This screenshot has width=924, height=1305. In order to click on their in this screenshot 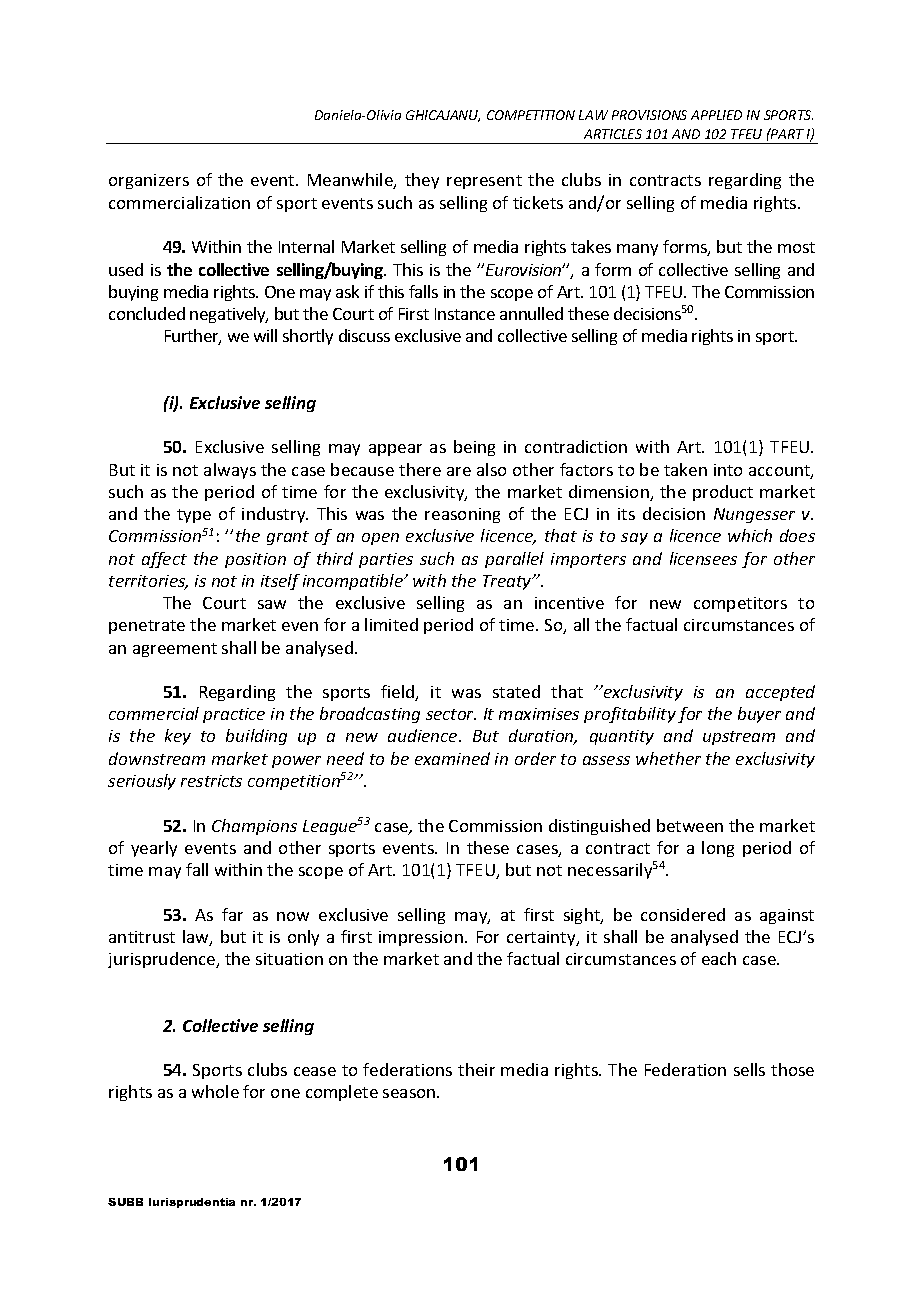, I will do `click(476, 1069)`.
